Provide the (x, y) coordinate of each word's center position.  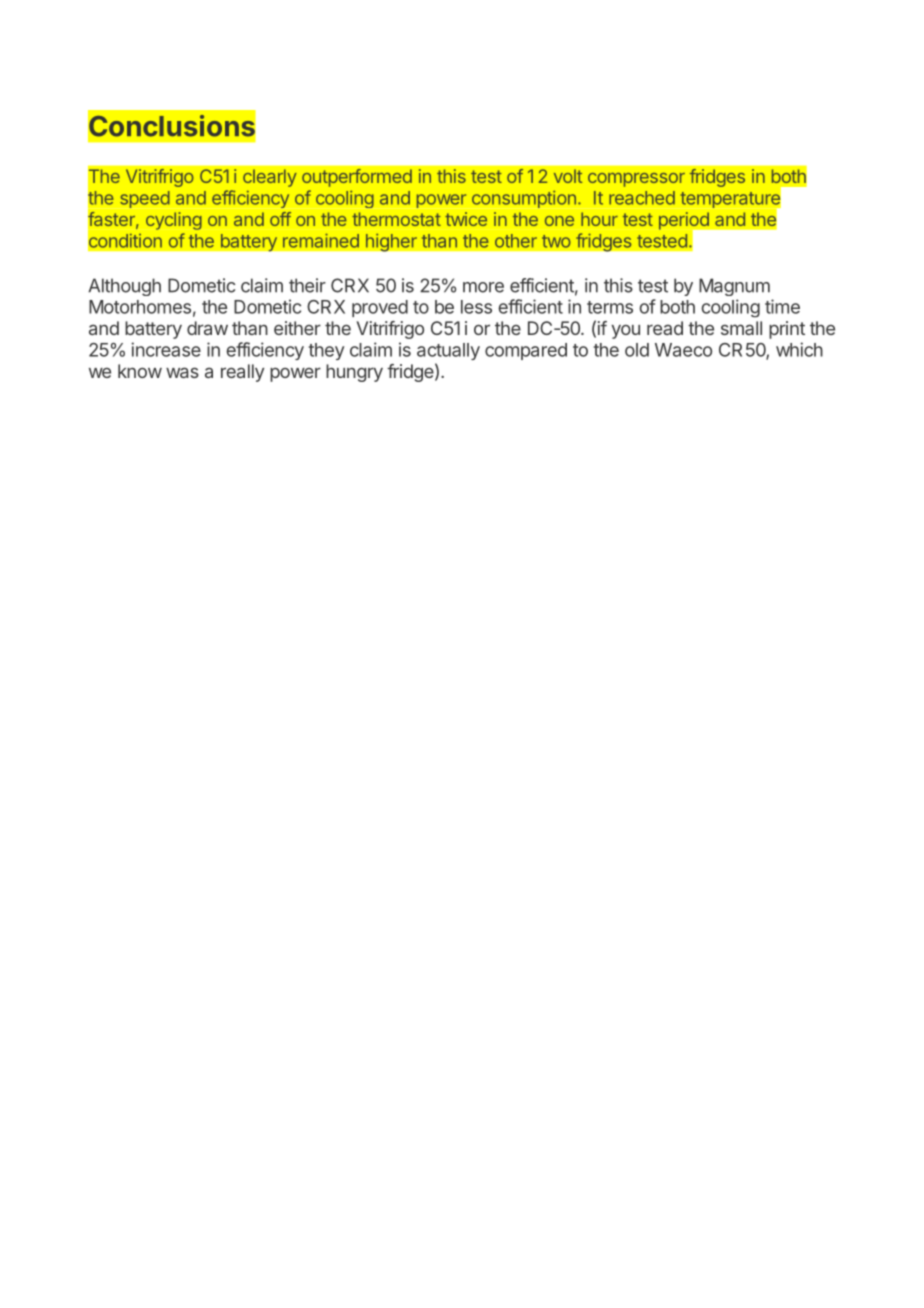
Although (124, 287)
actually (448, 351)
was (182, 372)
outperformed (357, 178)
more (483, 287)
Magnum (734, 287)
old (637, 350)
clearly (270, 178)
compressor (636, 180)
